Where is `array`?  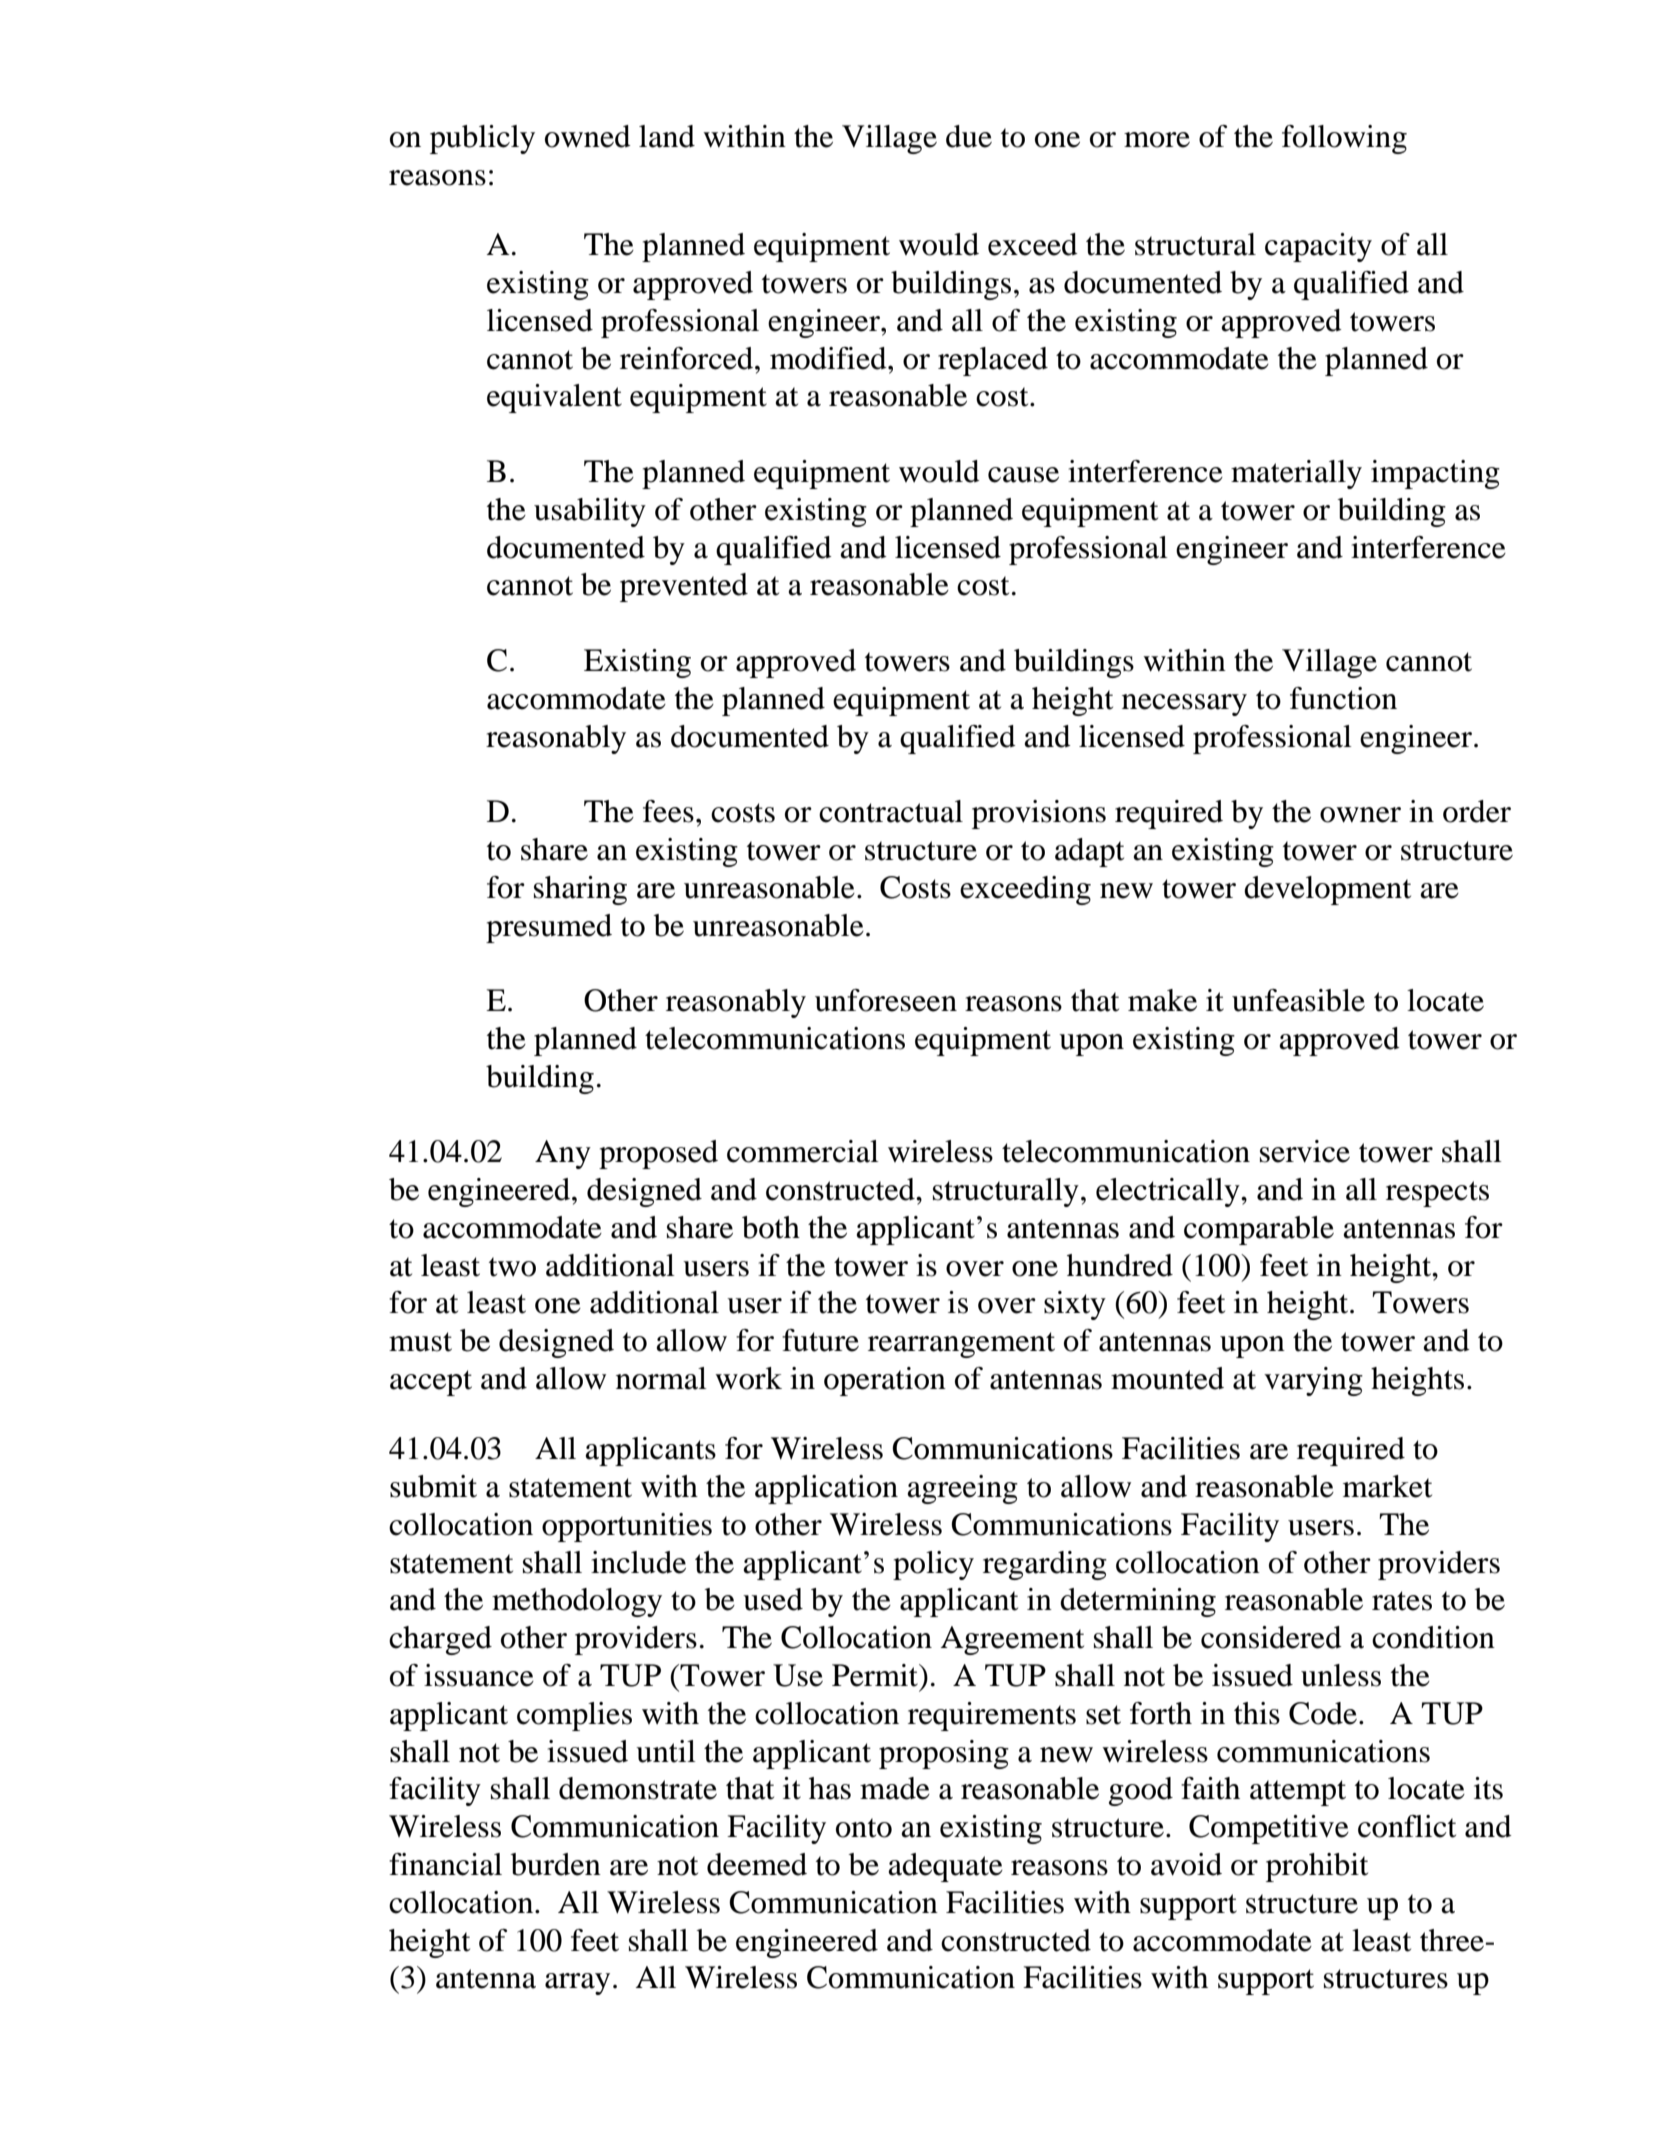 array is located at coordinates (577, 1984).
